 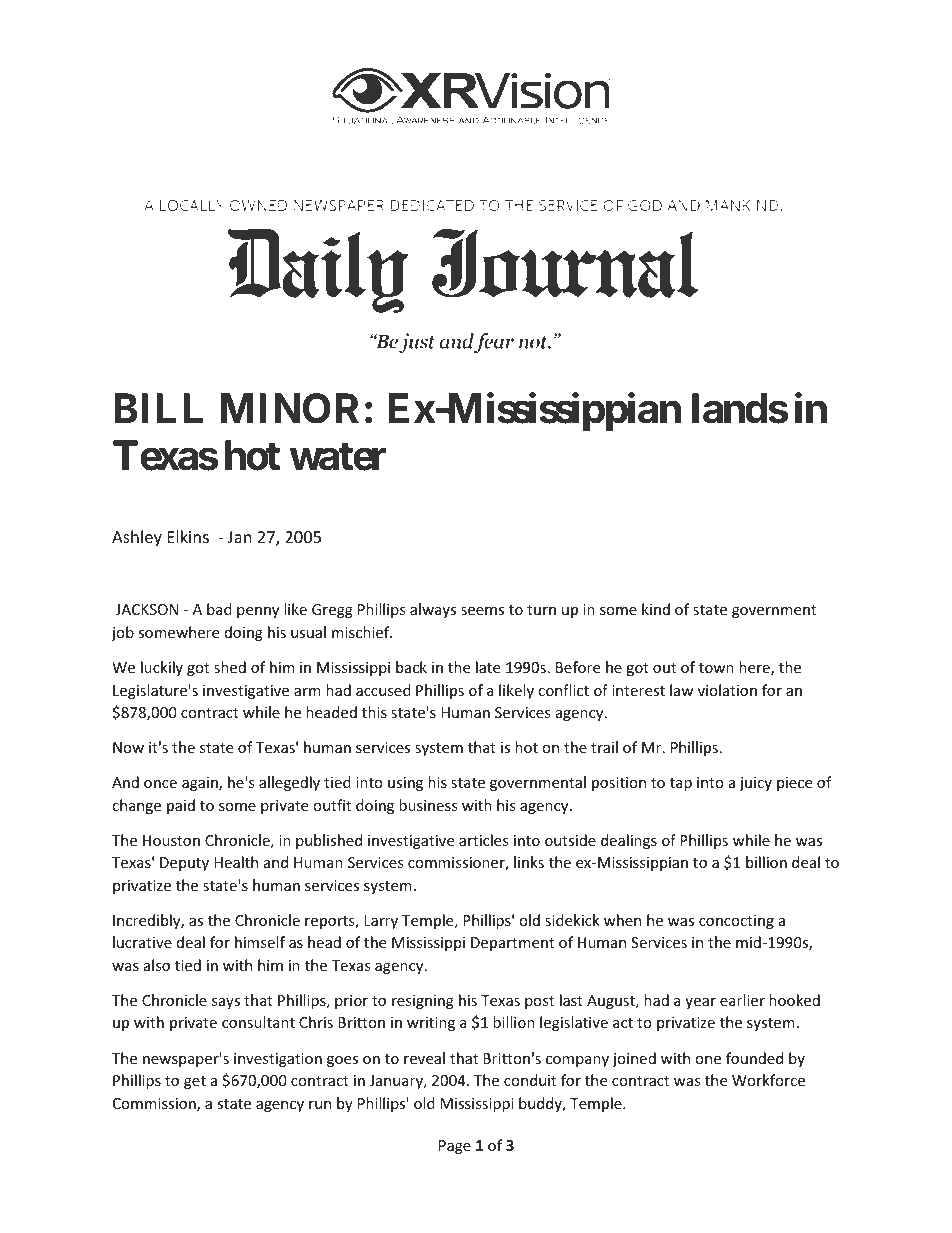 What do you see at coordinates (656, 609) in the screenshot?
I see `kind` at bounding box center [656, 609].
